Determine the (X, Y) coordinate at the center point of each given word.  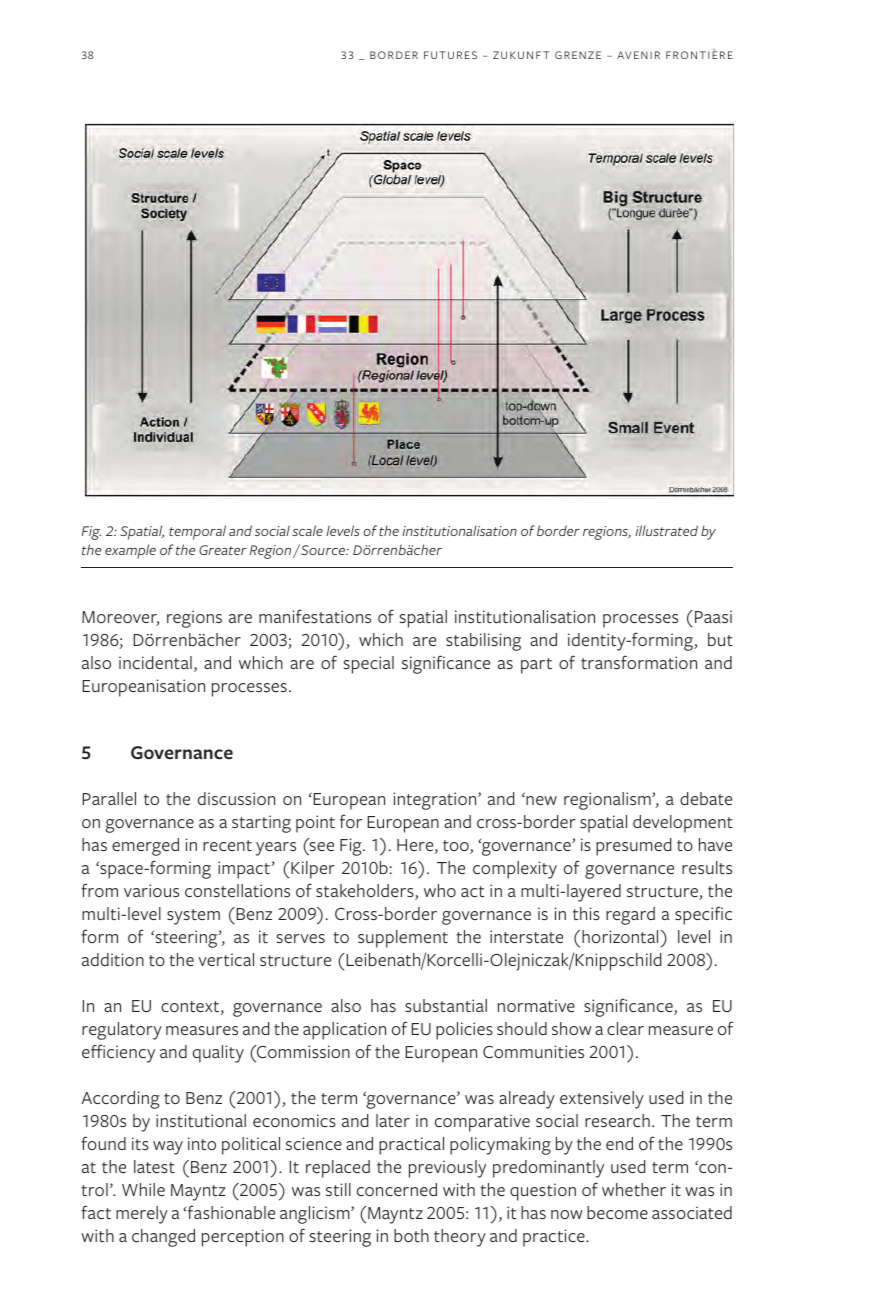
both (411, 1236)
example (130, 551)
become (617, 1212)
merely (142, 1215)
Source (323, 549)
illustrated (667, 530)
